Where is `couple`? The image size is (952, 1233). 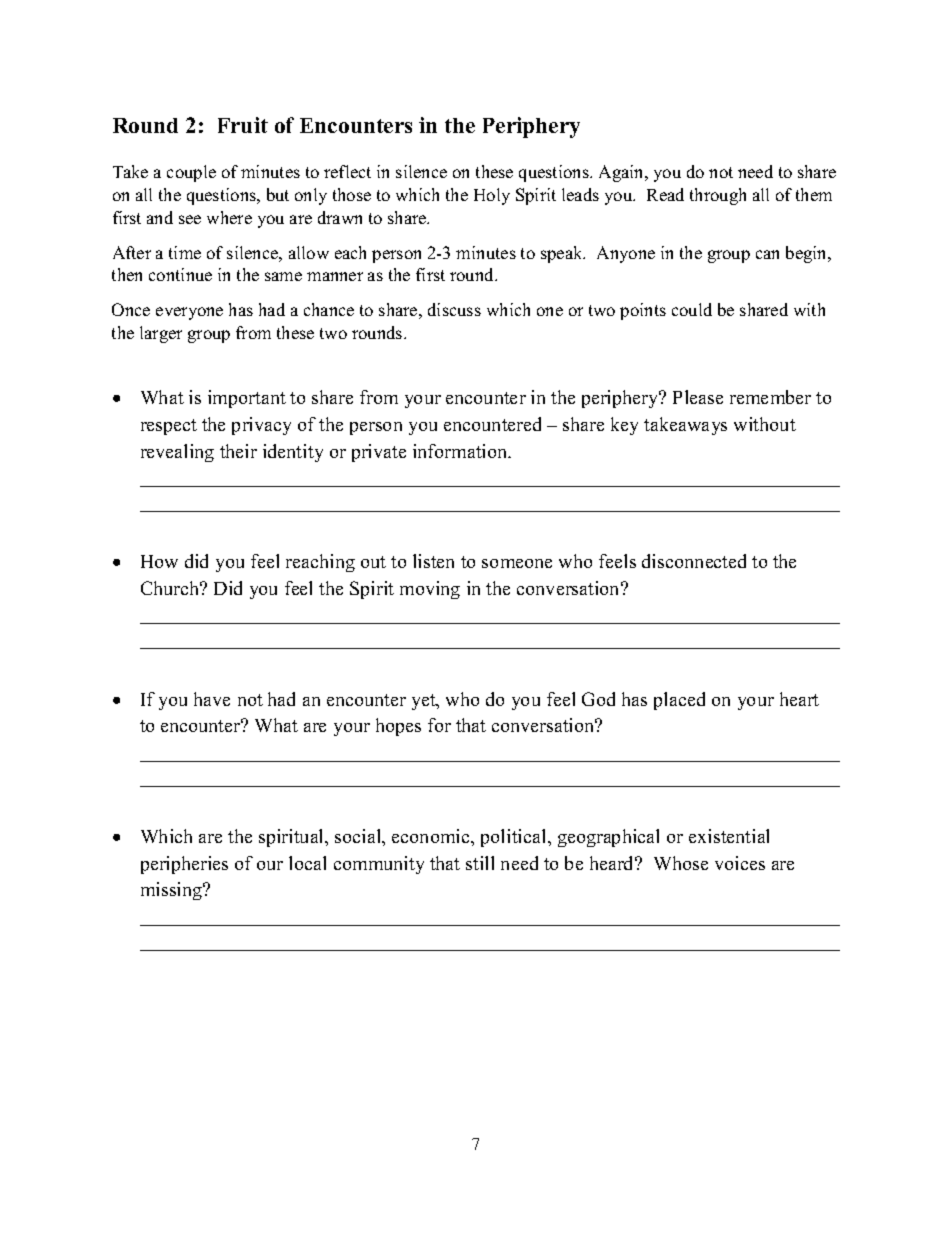 couple is located at coordinates (191, 173).
